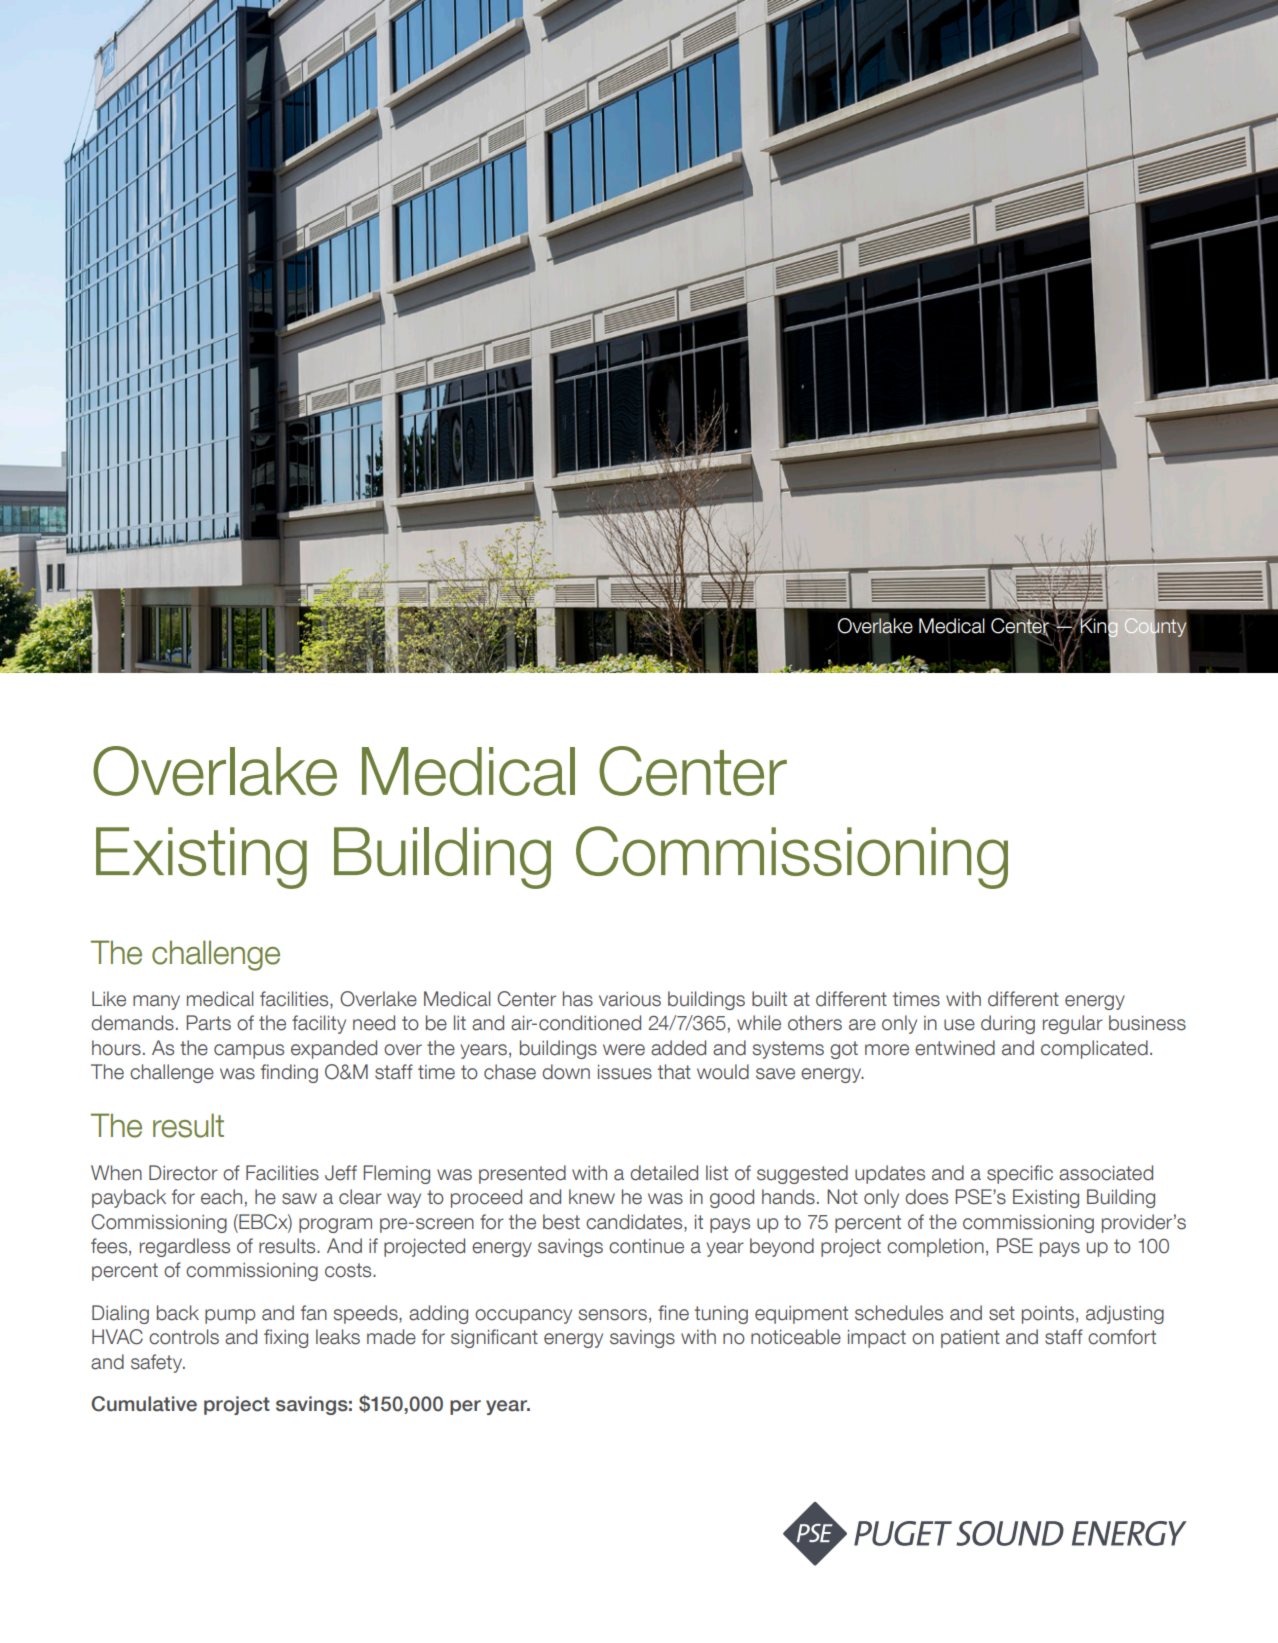 Image resolution: width=1278 pixels, height=1643 pixels. Describe the element at coordinates (1002, 1313) in the screenshot. I see `set` at that location.
